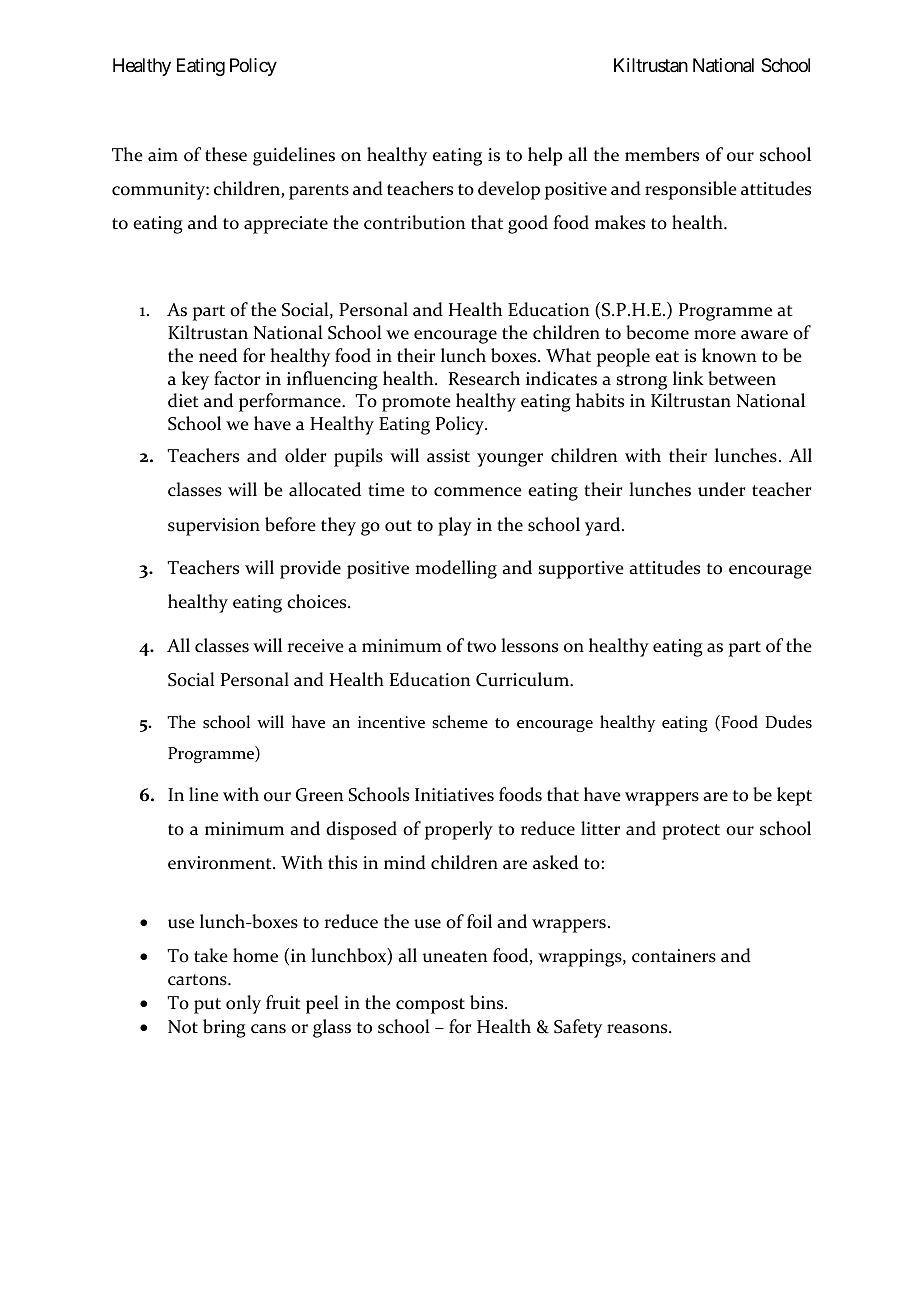  What do you see at coordinates (789, 722) in the document?
I see `Dudes` at bounding box center [789, 722].
